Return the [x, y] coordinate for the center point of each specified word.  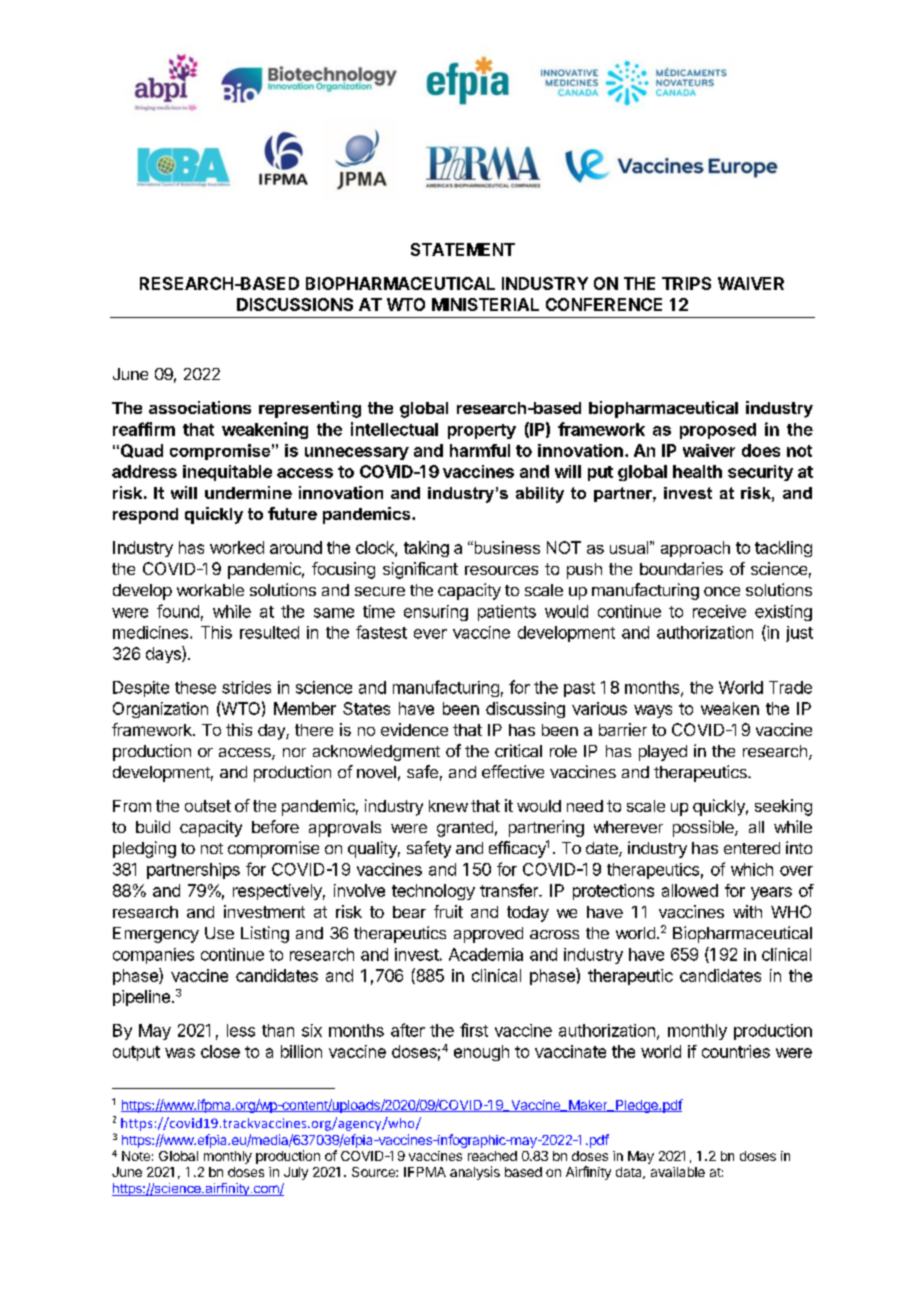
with [747, 911]
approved [488, 935]
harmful [480, 450]
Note [136, 1156]
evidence [414, 729]
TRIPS [686, 283]
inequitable [227, 473]
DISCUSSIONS [295, 304]
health [697, 471]
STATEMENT [463, 249]
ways [653, 711]
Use [219, 933]
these [195, 687]
